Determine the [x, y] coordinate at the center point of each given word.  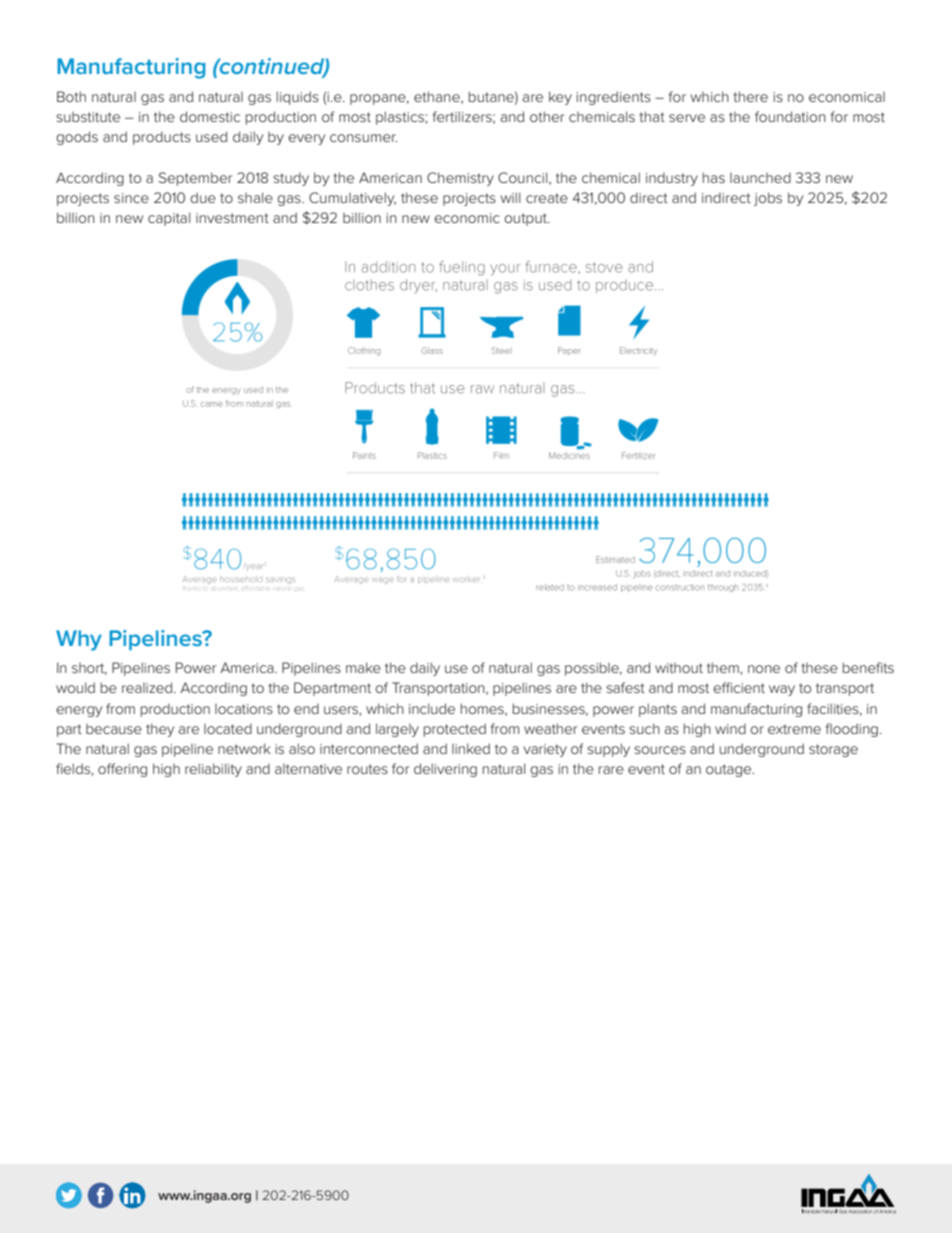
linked [471, 748]
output [527, 219]
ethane [438, 97]
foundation [790, 116]
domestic [210, 116]
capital [169, 219]
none [764, 669]
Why [79, 640]
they [160, 730]
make [363, 667]
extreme [794, 729]
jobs [768, 199]
